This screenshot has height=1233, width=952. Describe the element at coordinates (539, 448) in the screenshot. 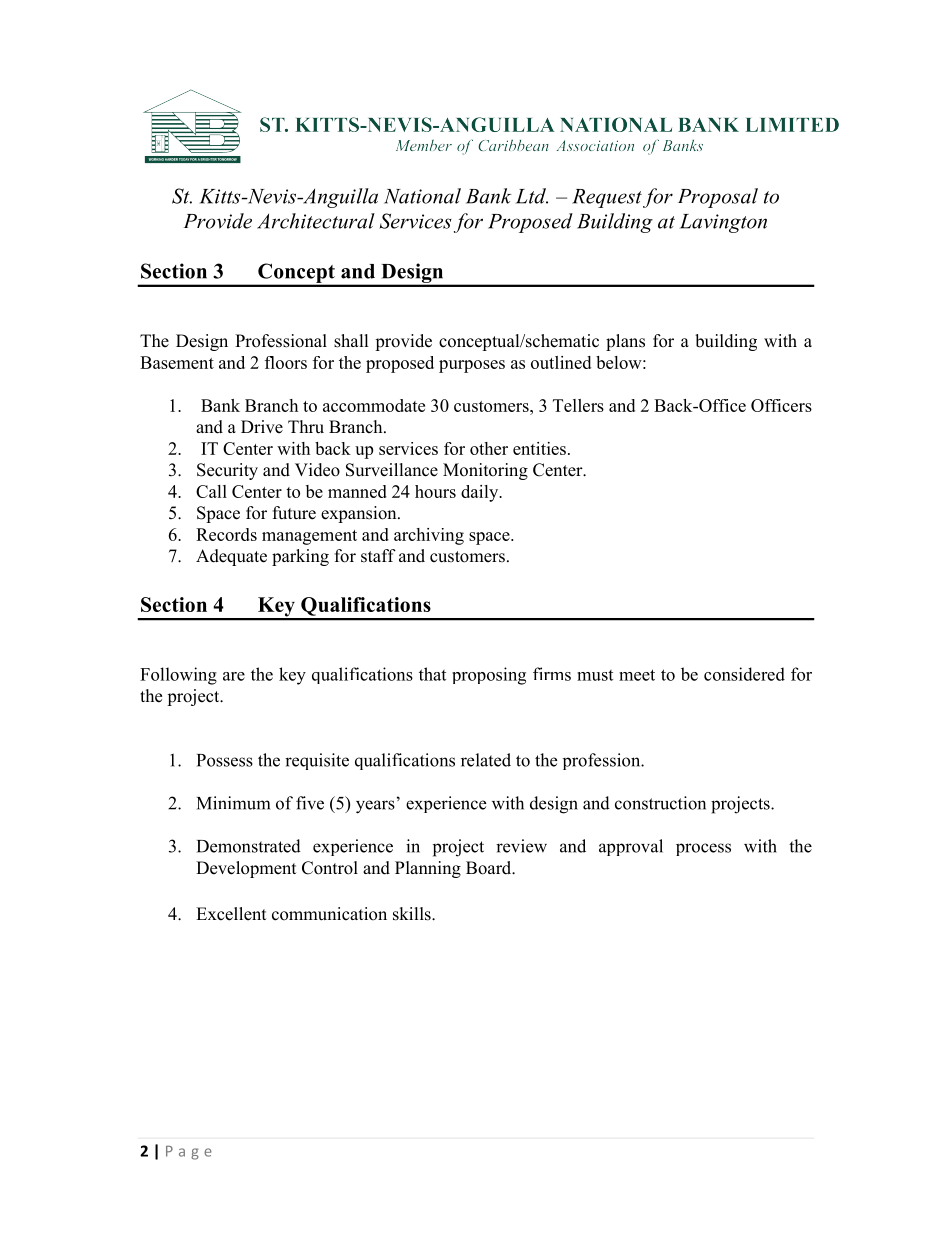

I see `entities` at that location.
